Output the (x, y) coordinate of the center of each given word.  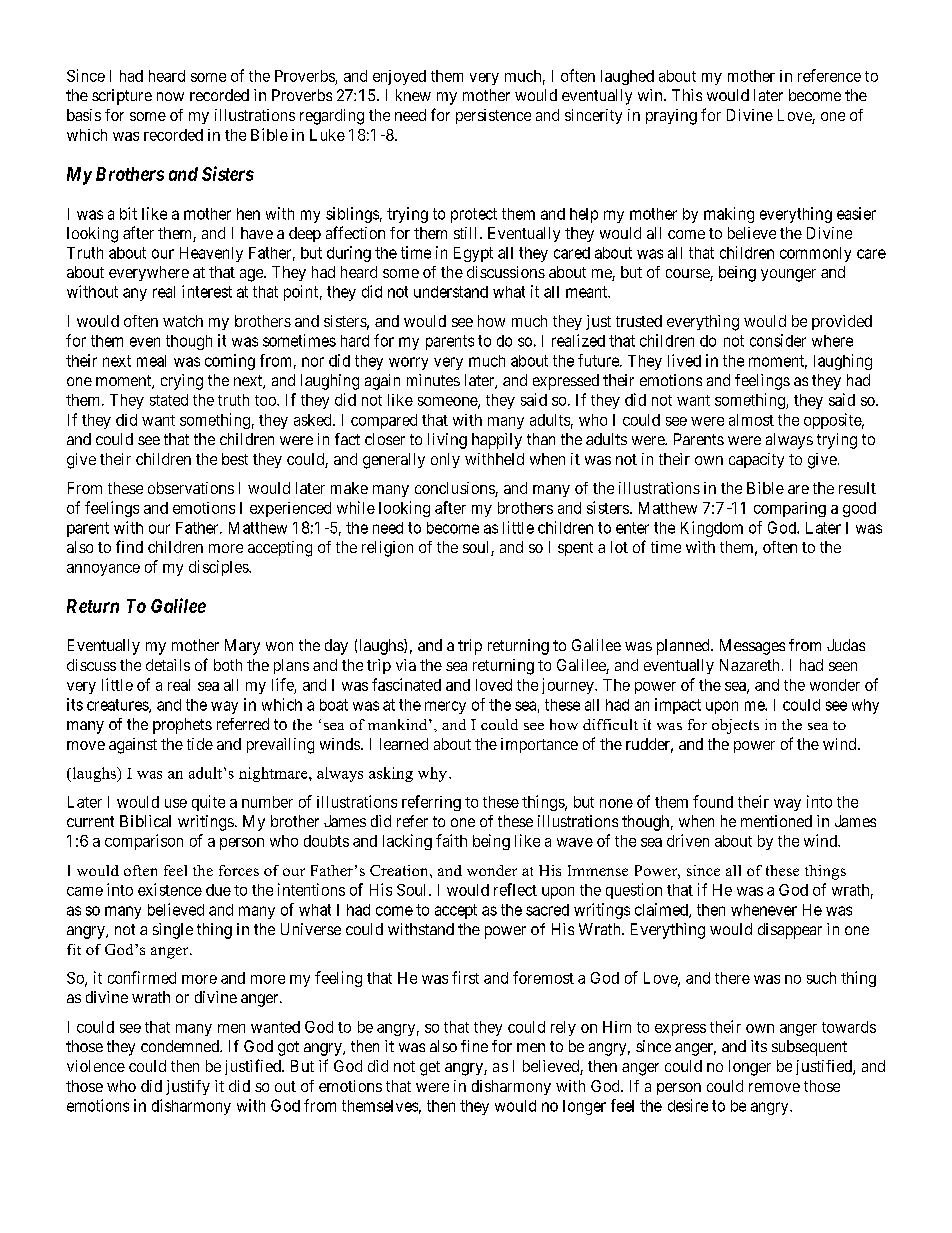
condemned (181, 1046)
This (687, 95)
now (170, 96)
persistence (493, 116)
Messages (752, 647)
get (430, 1068)
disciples (219, 568)
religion (387, 549)
